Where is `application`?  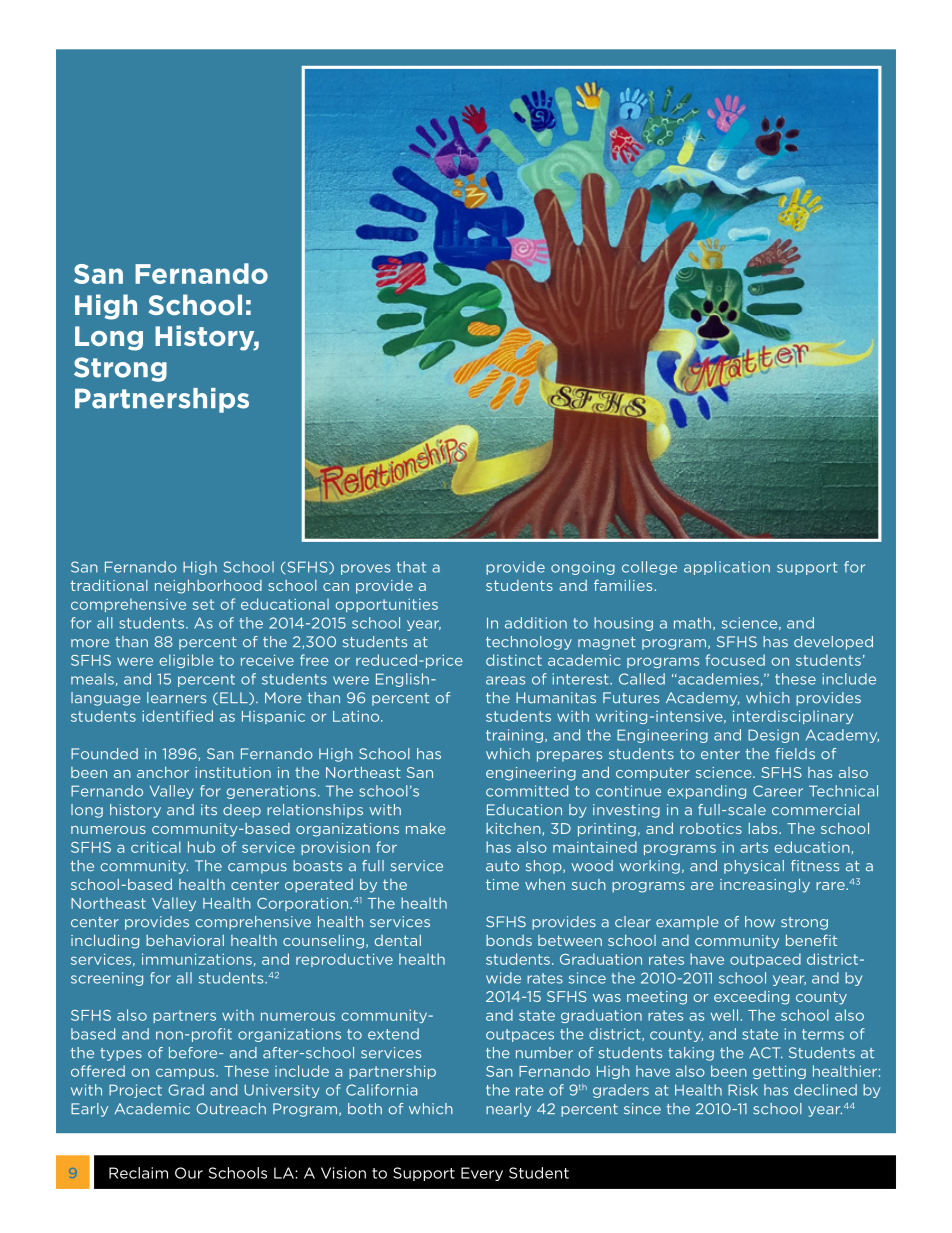 application is located at coordinates (727, 568).
